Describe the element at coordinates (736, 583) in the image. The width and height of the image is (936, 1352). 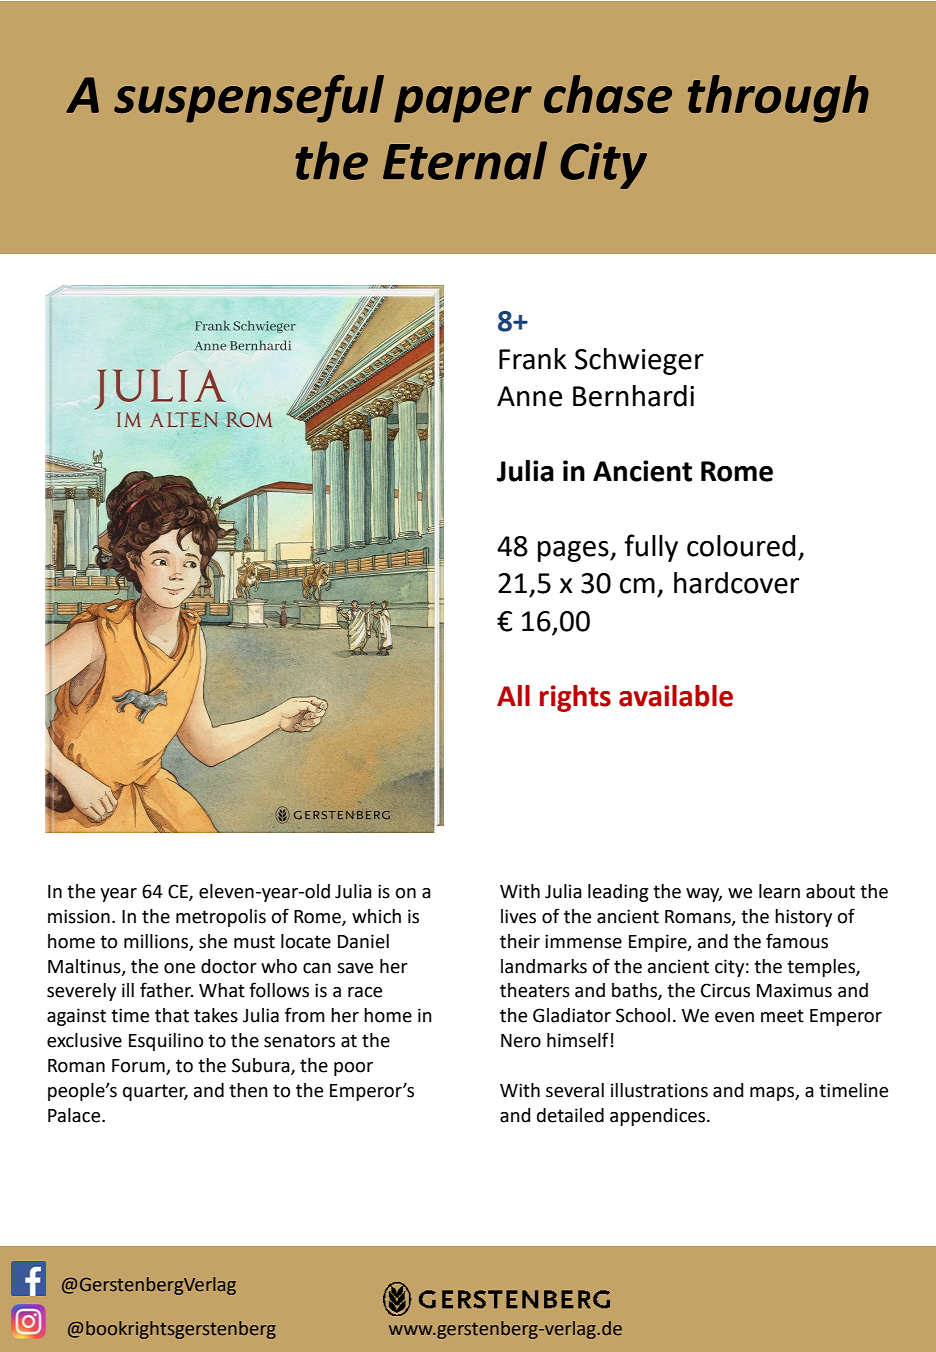
I see `hardcover` at that location.
